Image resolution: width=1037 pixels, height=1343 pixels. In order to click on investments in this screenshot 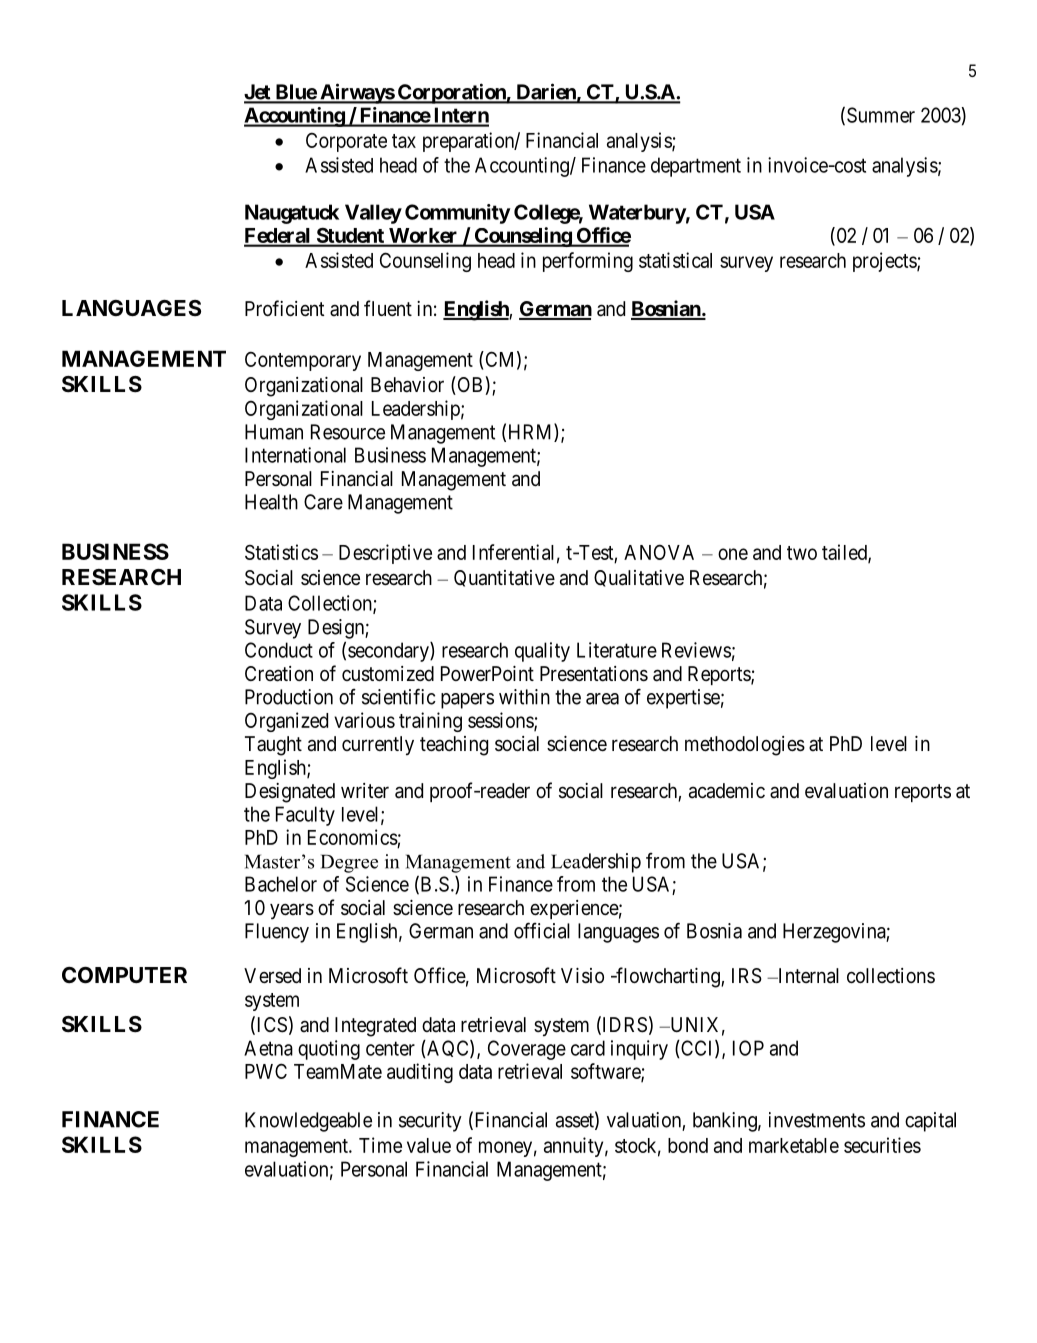, I will do `click(817, 1120)`.
